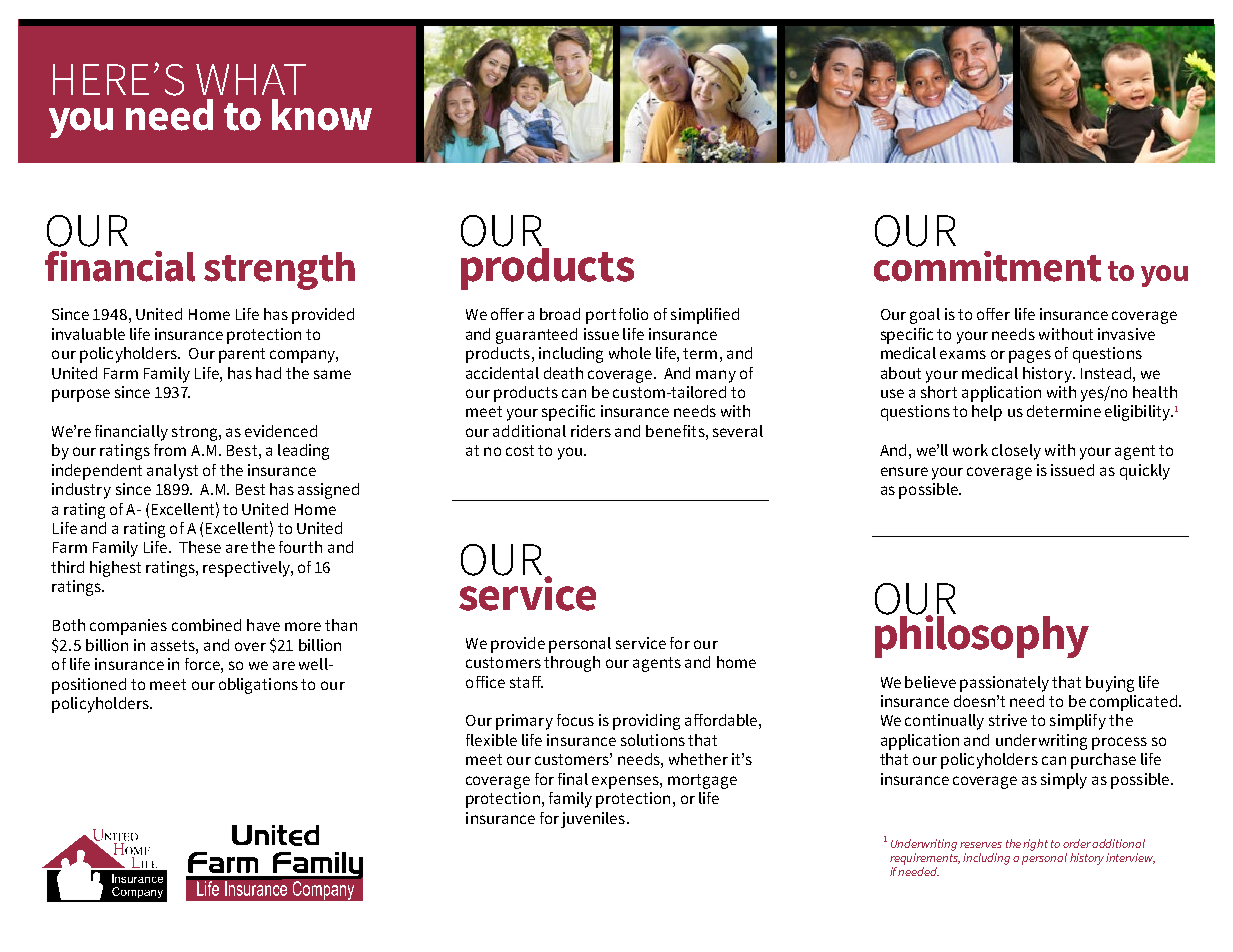  What do you see at coordinates (520, 450) in the document?
I see `cost` at bounding box center [520, 450].
